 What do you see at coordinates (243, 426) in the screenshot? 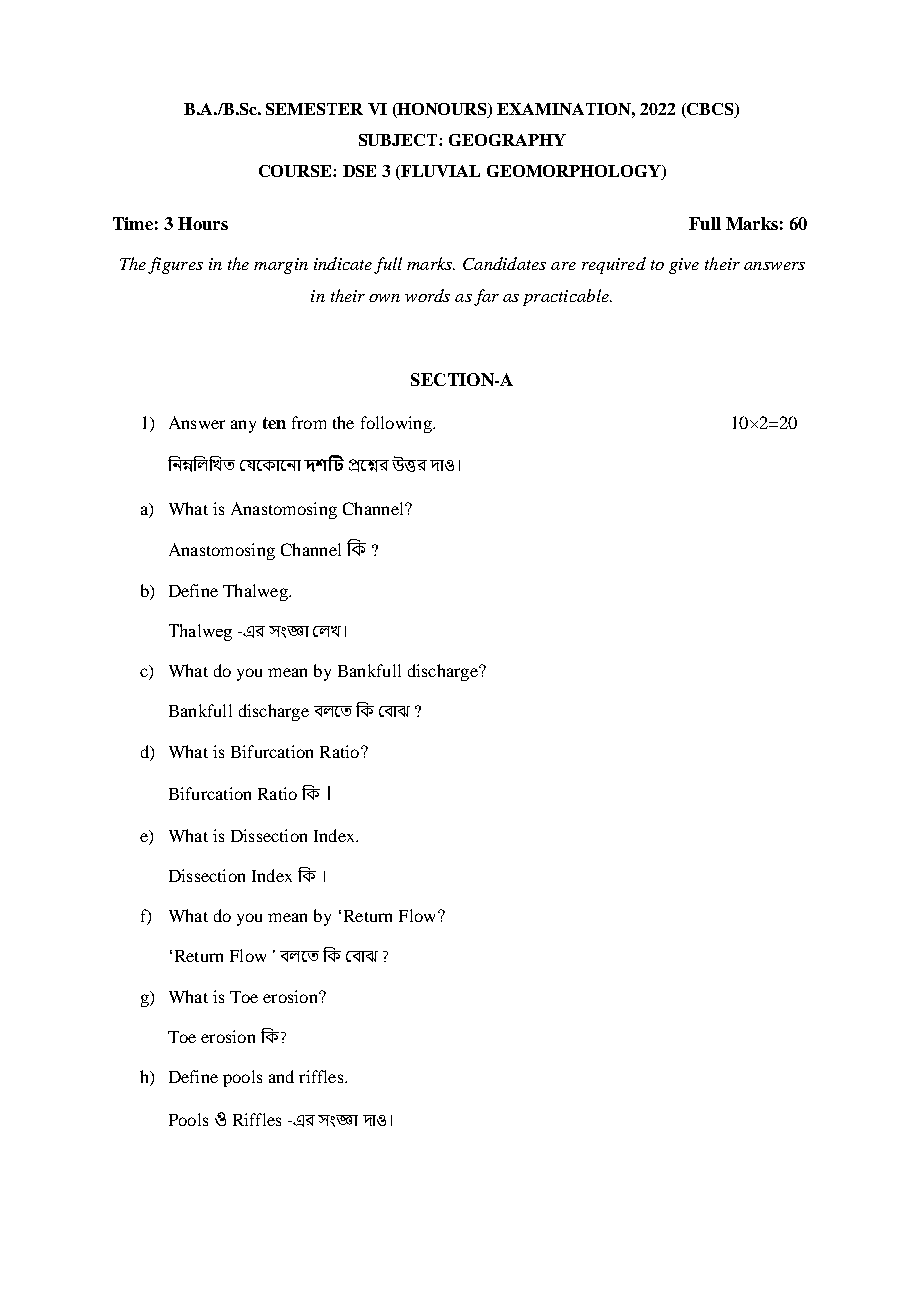
I see `any` at bounding box center [243, 426].
